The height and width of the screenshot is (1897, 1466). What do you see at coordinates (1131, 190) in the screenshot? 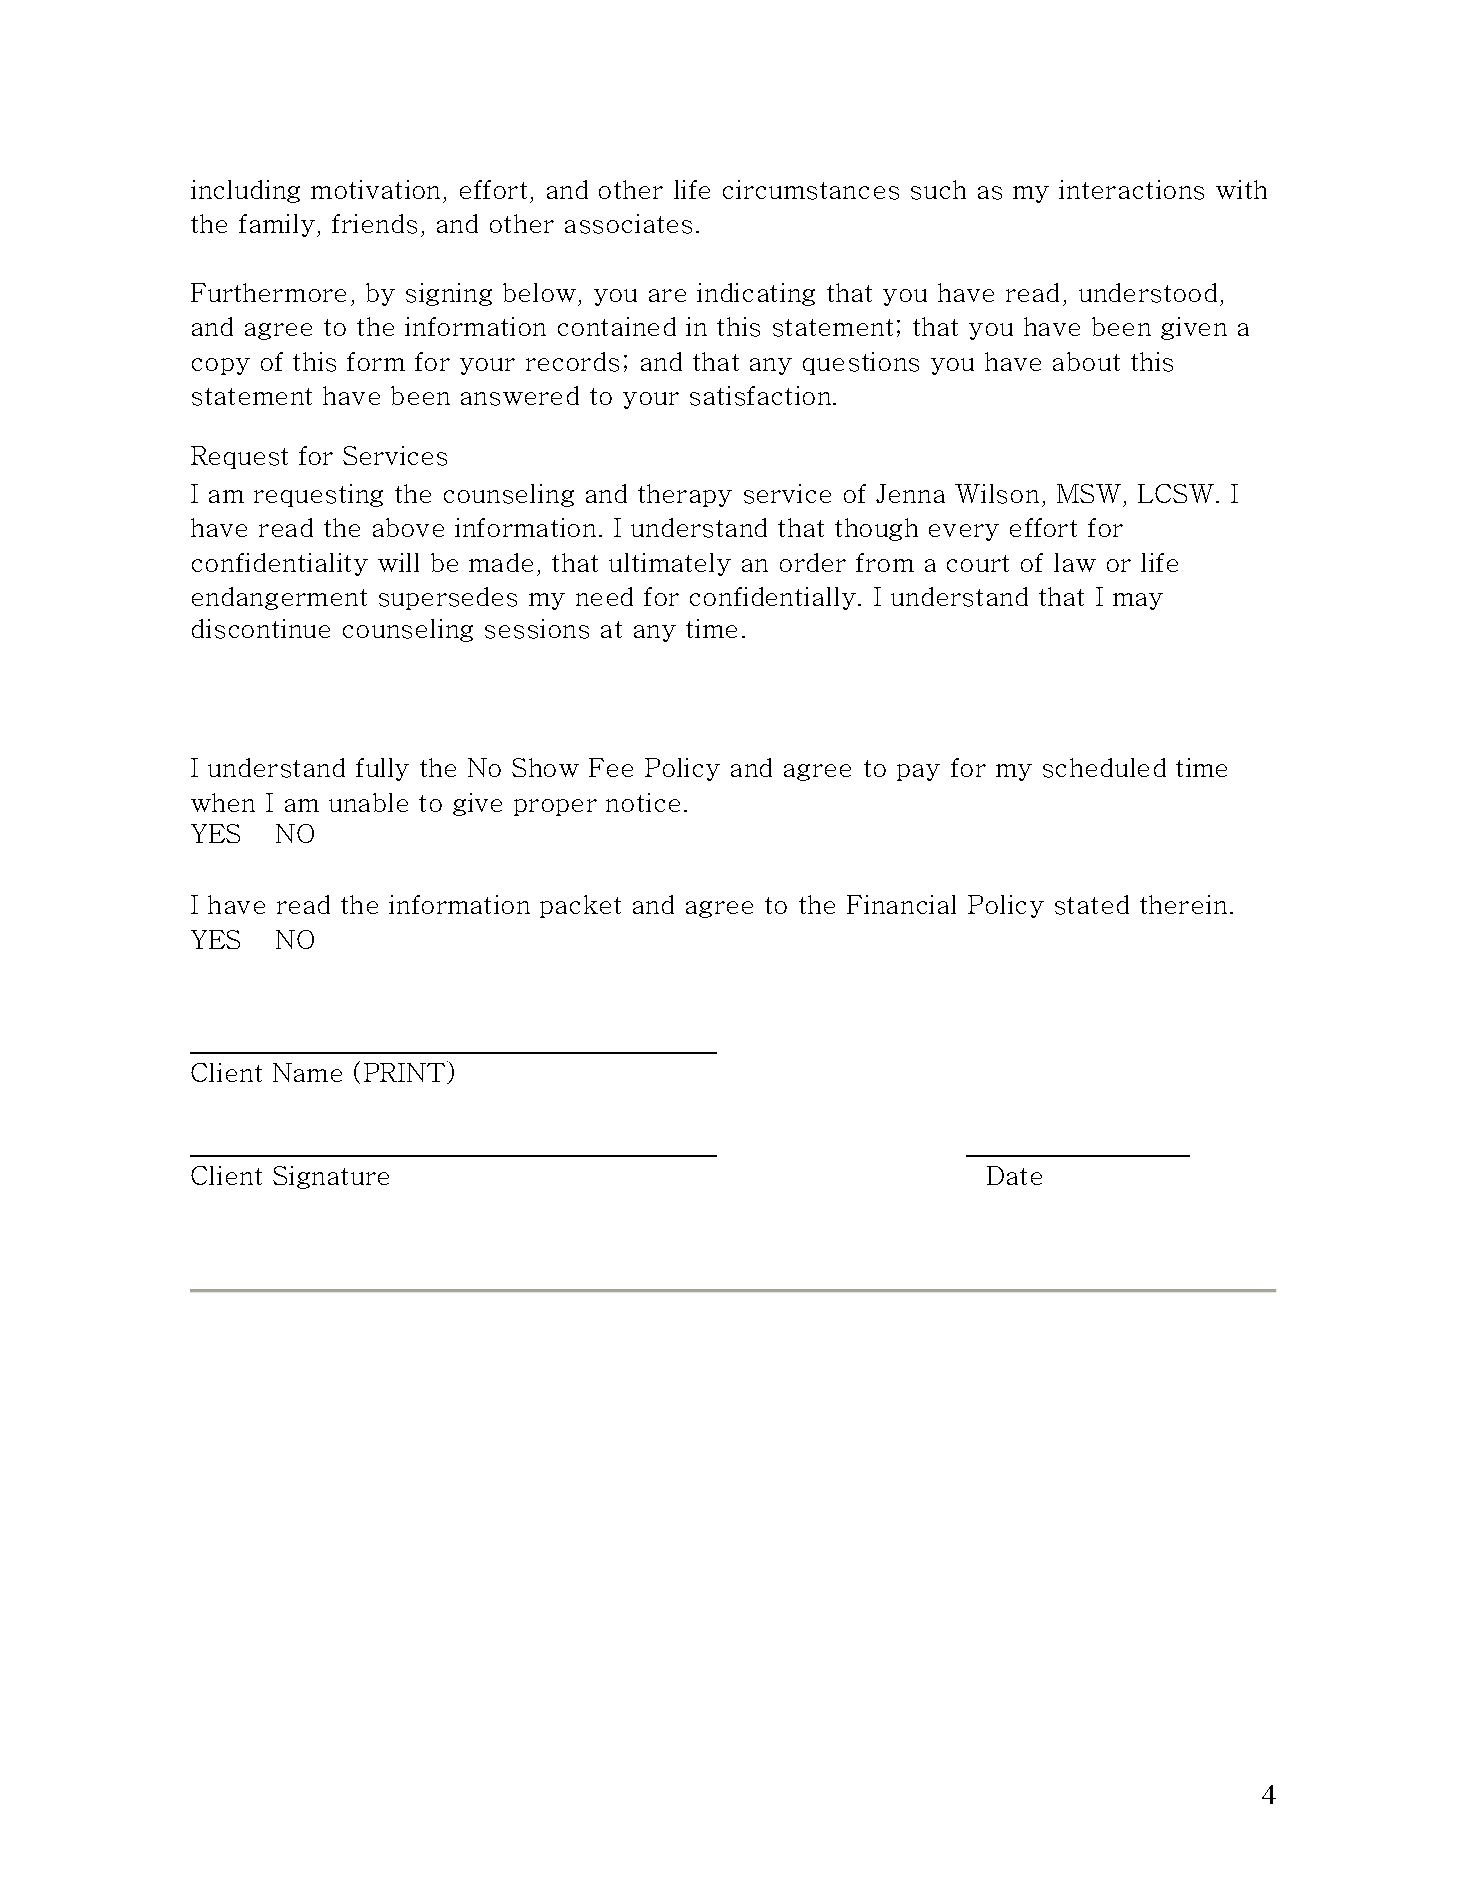
I see `interactions` at bounding box center [1131, 190].
